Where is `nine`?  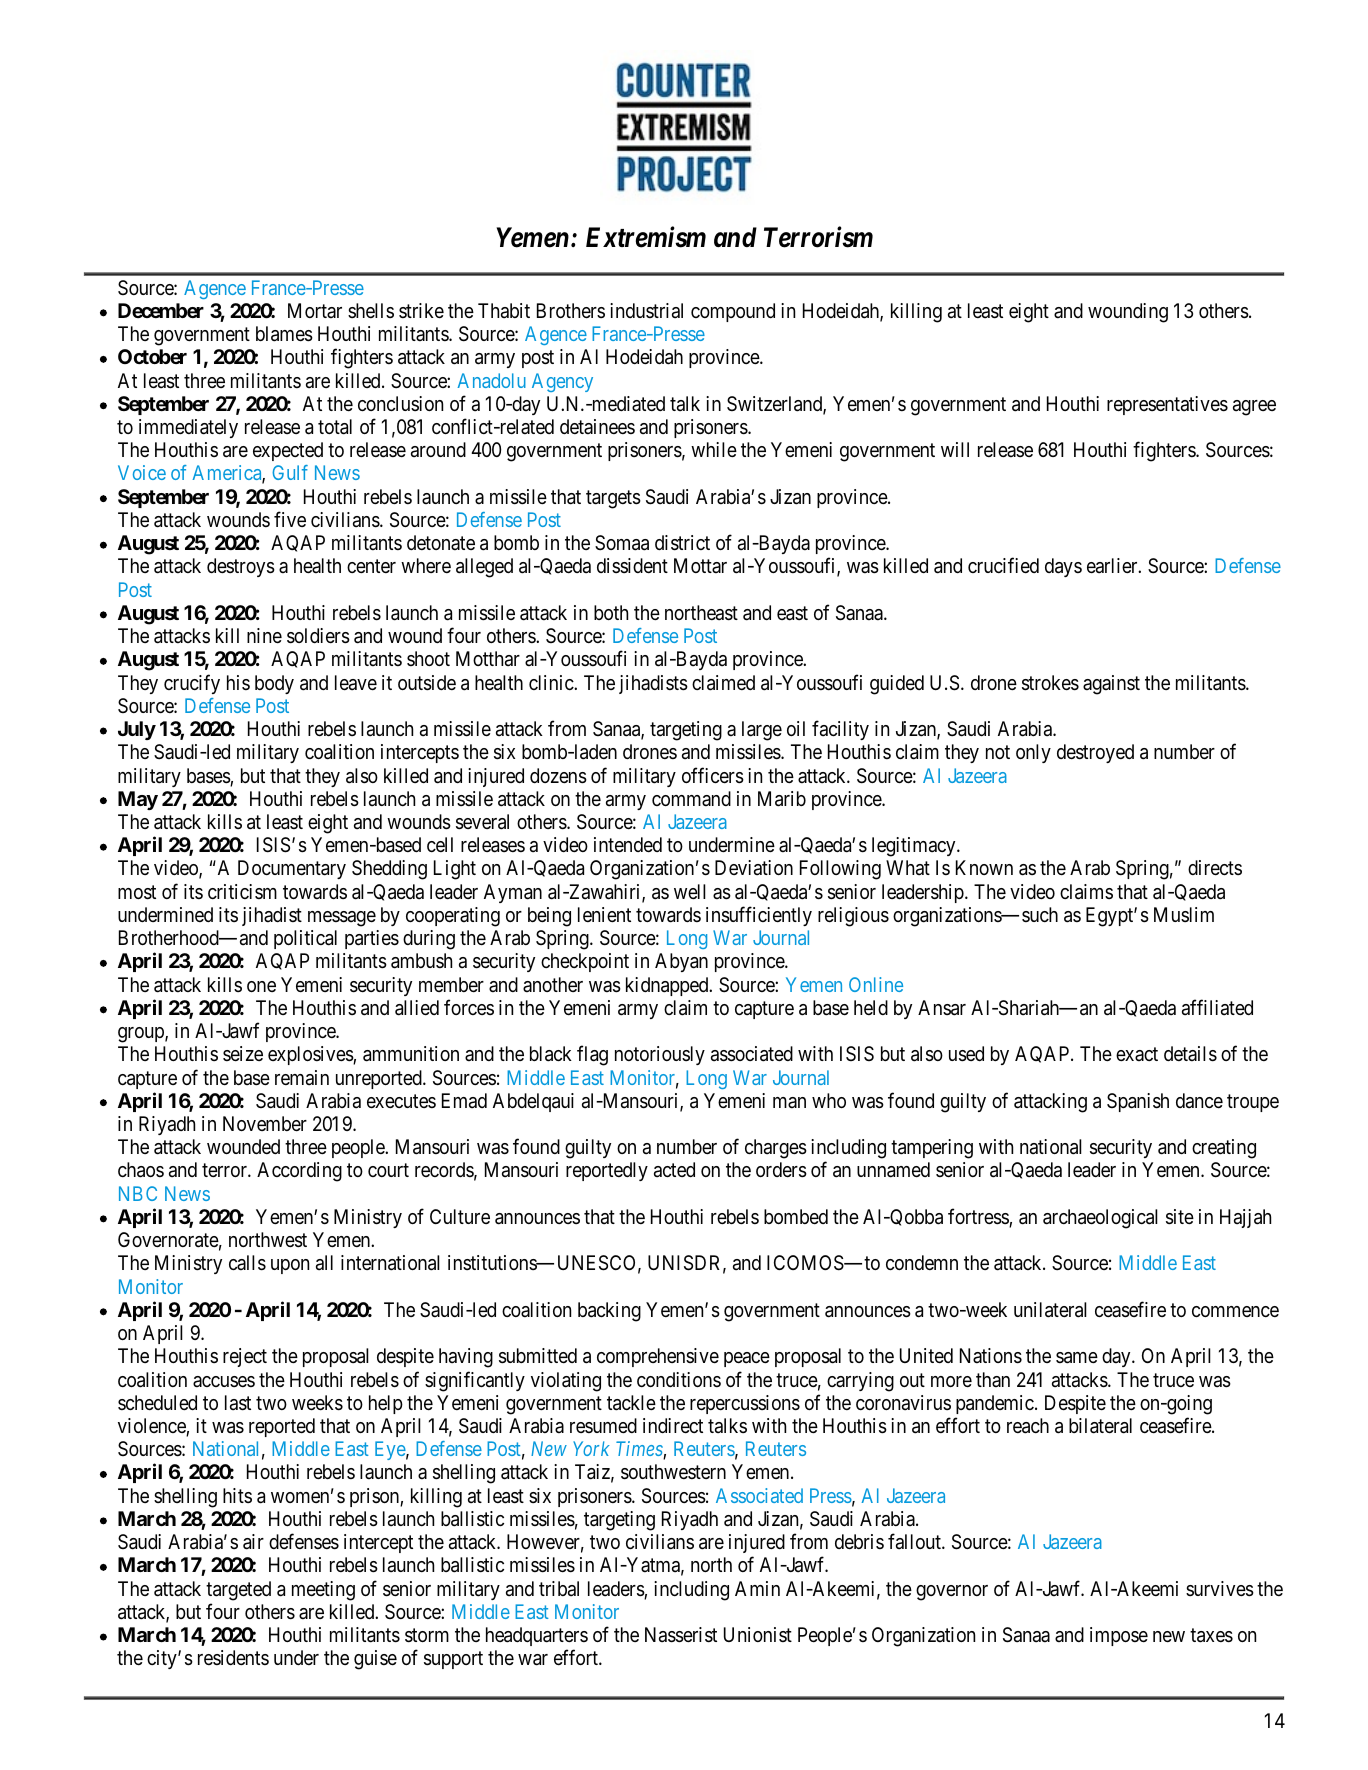 nine is located at coordinates (264, 636).
